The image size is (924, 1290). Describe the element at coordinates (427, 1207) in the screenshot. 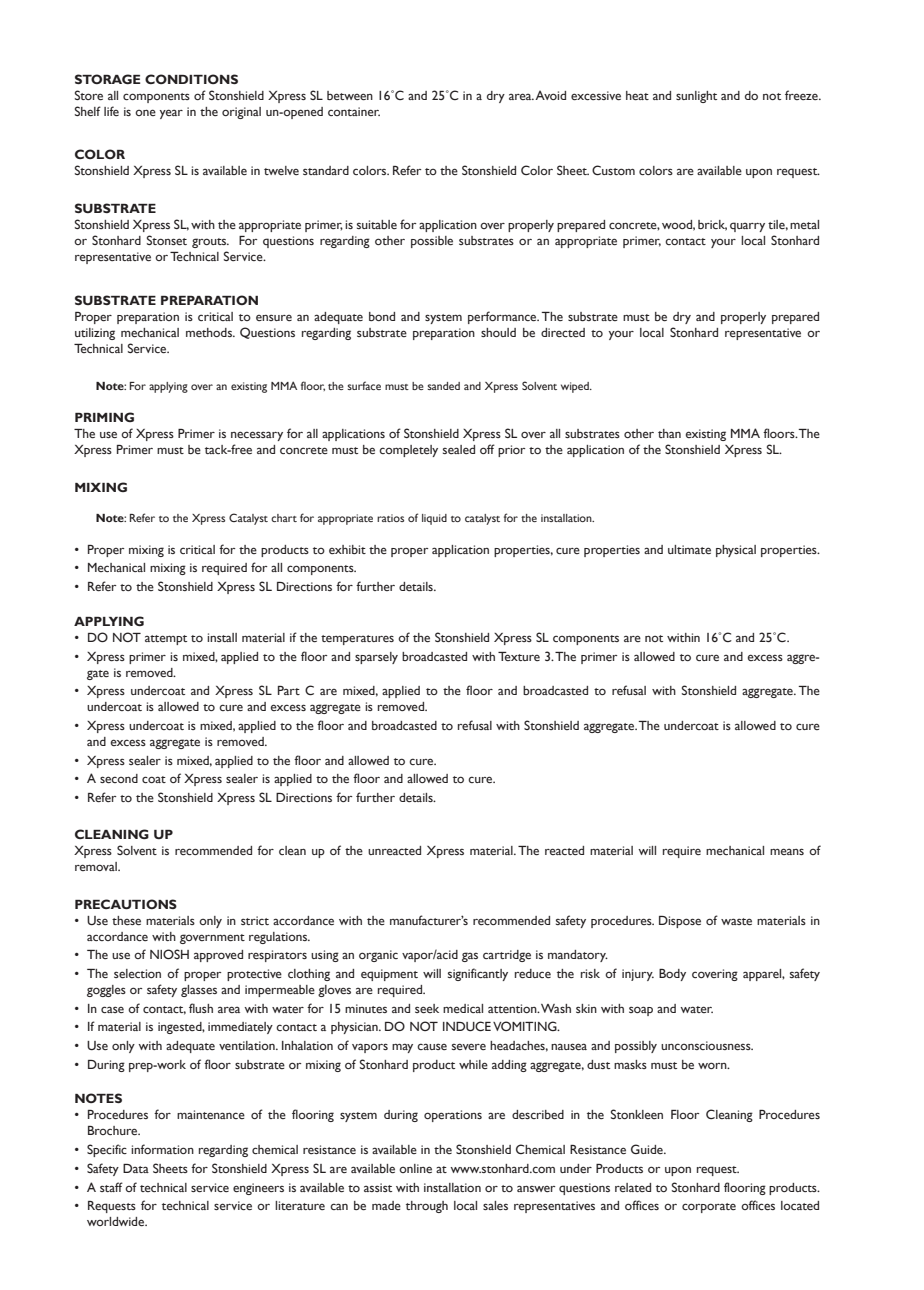

I see `through` at that location.
